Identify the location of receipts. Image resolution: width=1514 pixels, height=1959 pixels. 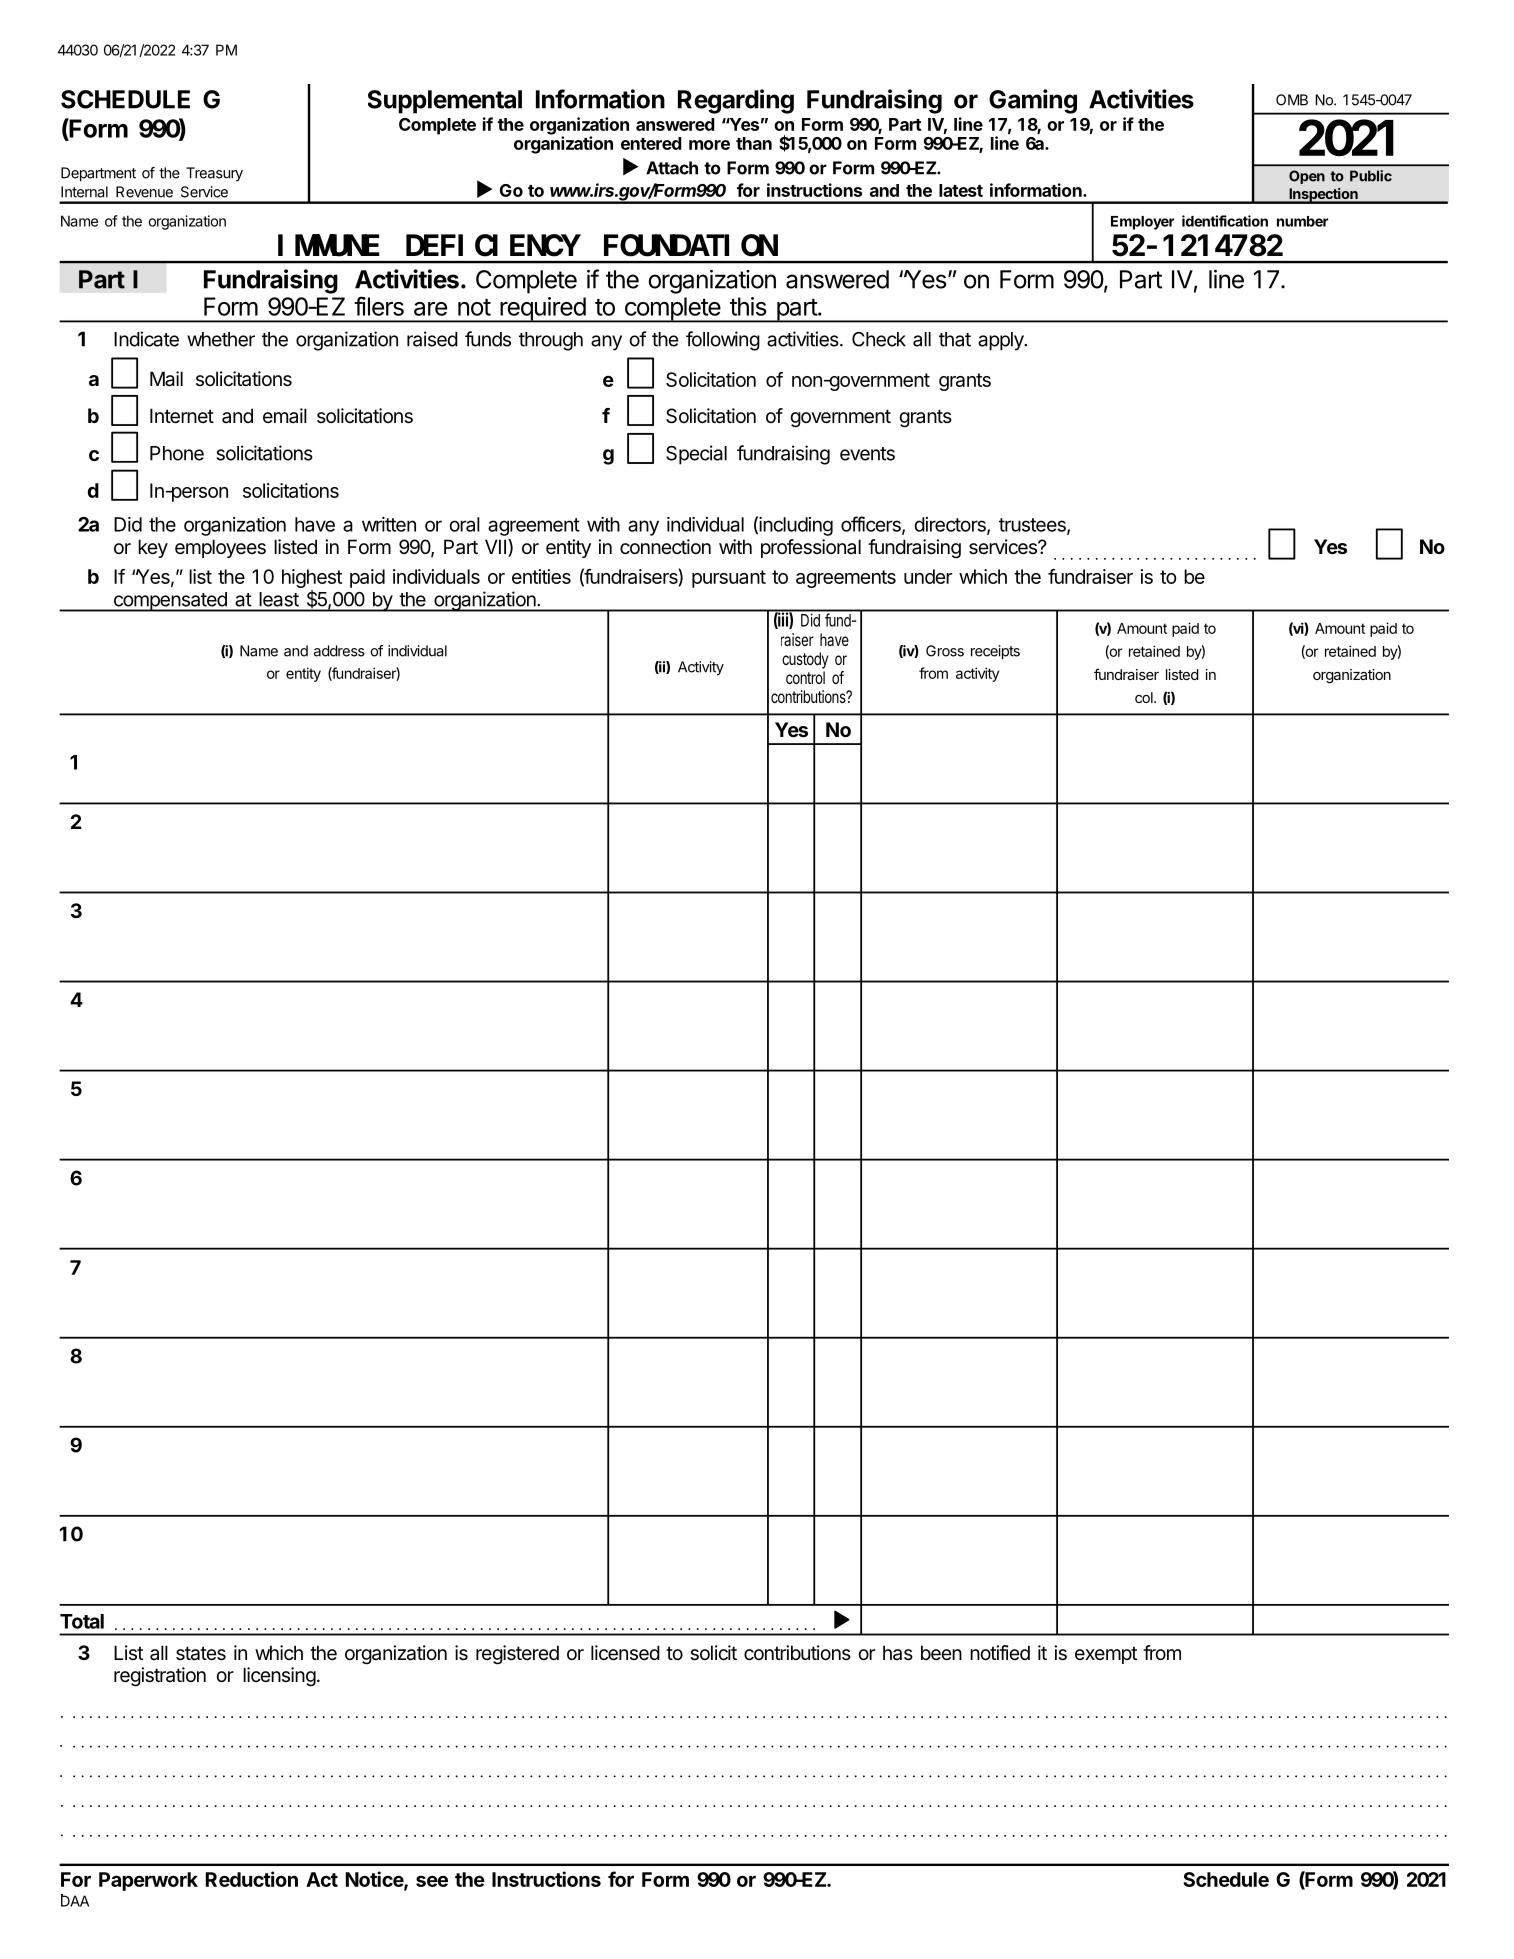
(995, 652).
